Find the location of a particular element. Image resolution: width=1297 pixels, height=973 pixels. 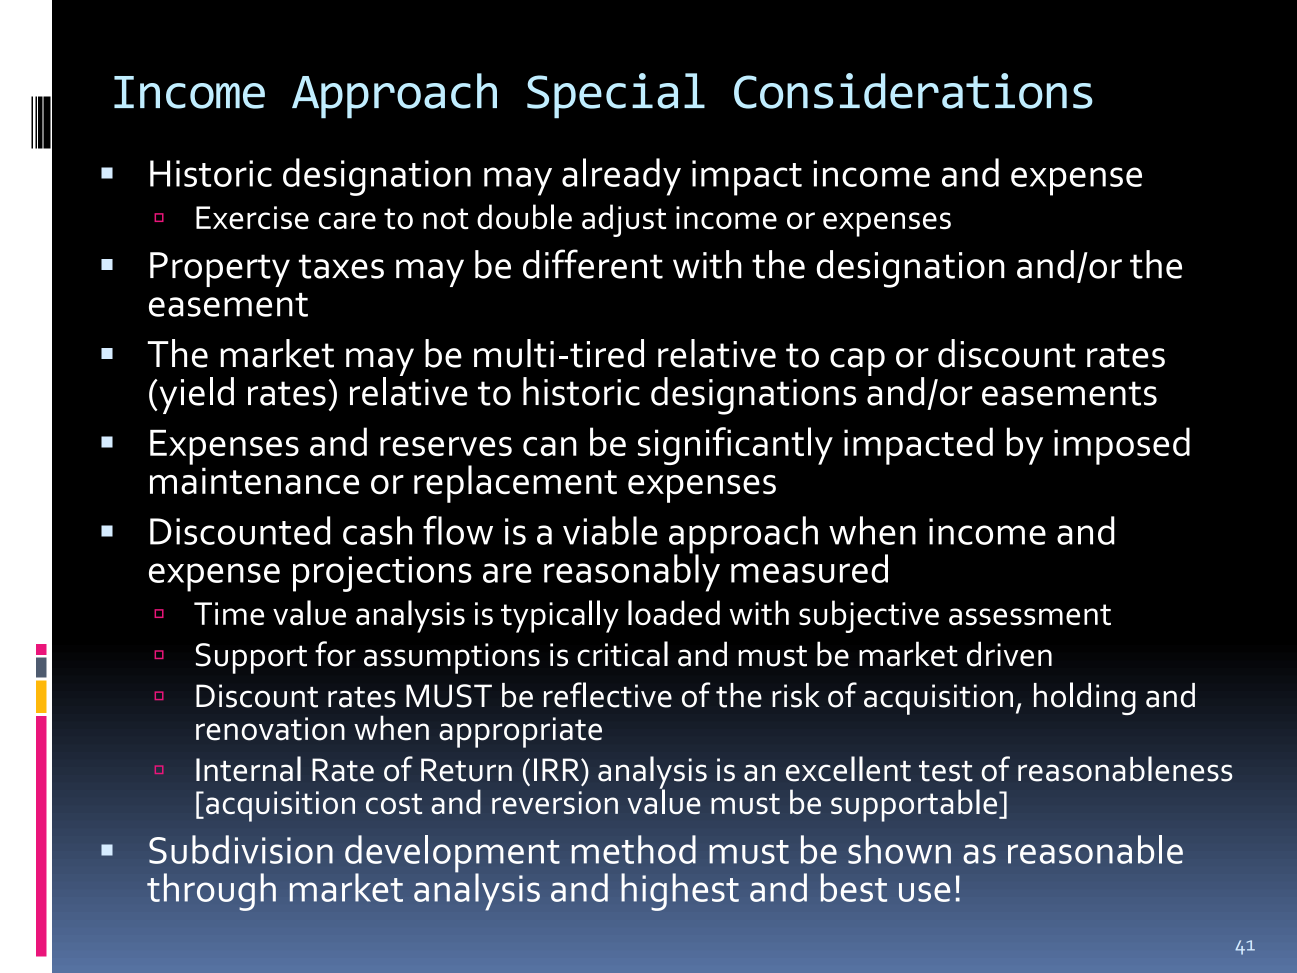

Exercise is located at coordinates (252, 218).
